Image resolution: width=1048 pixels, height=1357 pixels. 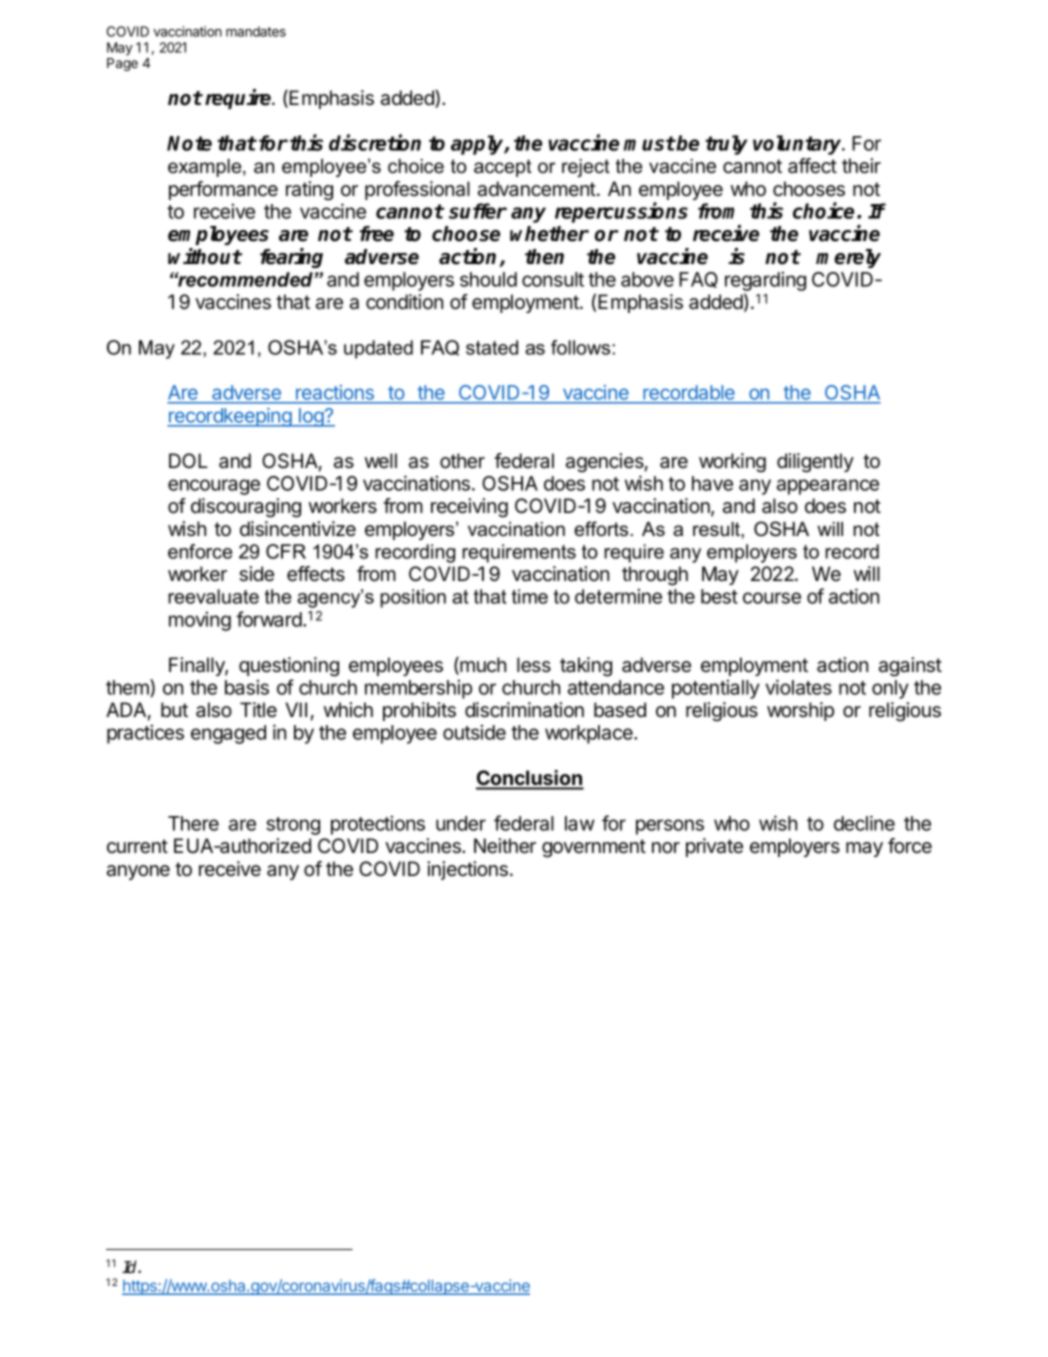 What do you see at coordinates (291, 258) in the screenshot?
I see `fearing` at bounding box center [291, 258].
